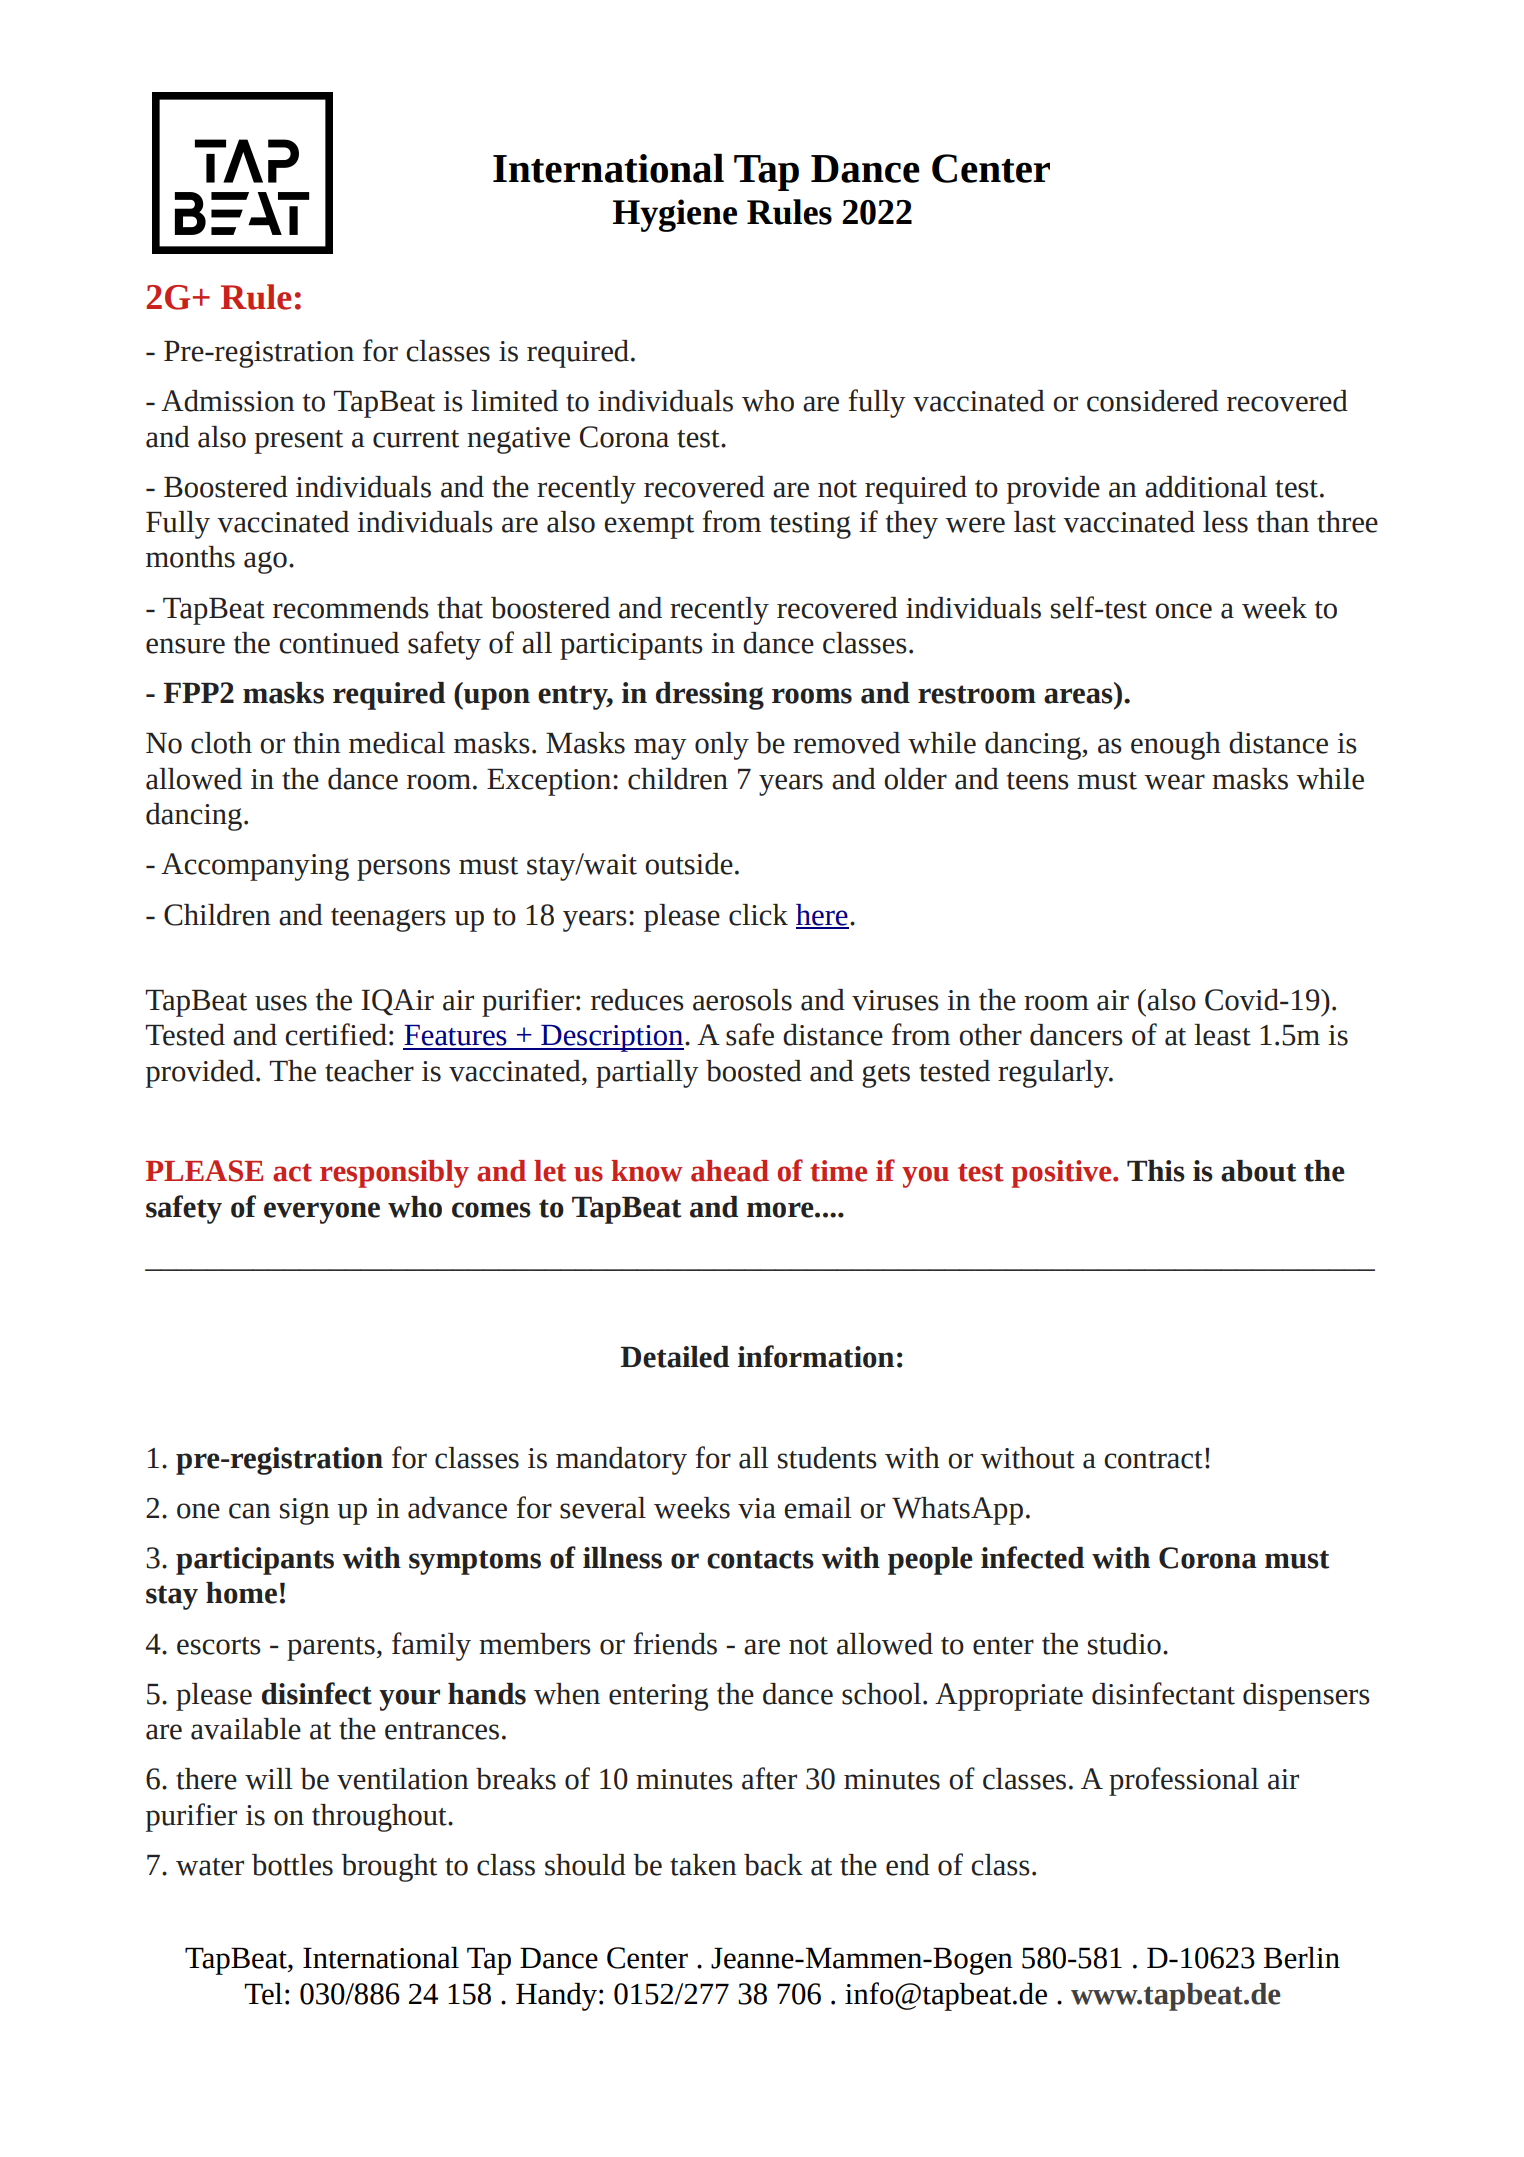 This screenshot has height=2157, width=1524. What do you see at coordinates (675, 215) in the screenshot?
I see `Hygiene` at bounding box center [675, 215].
